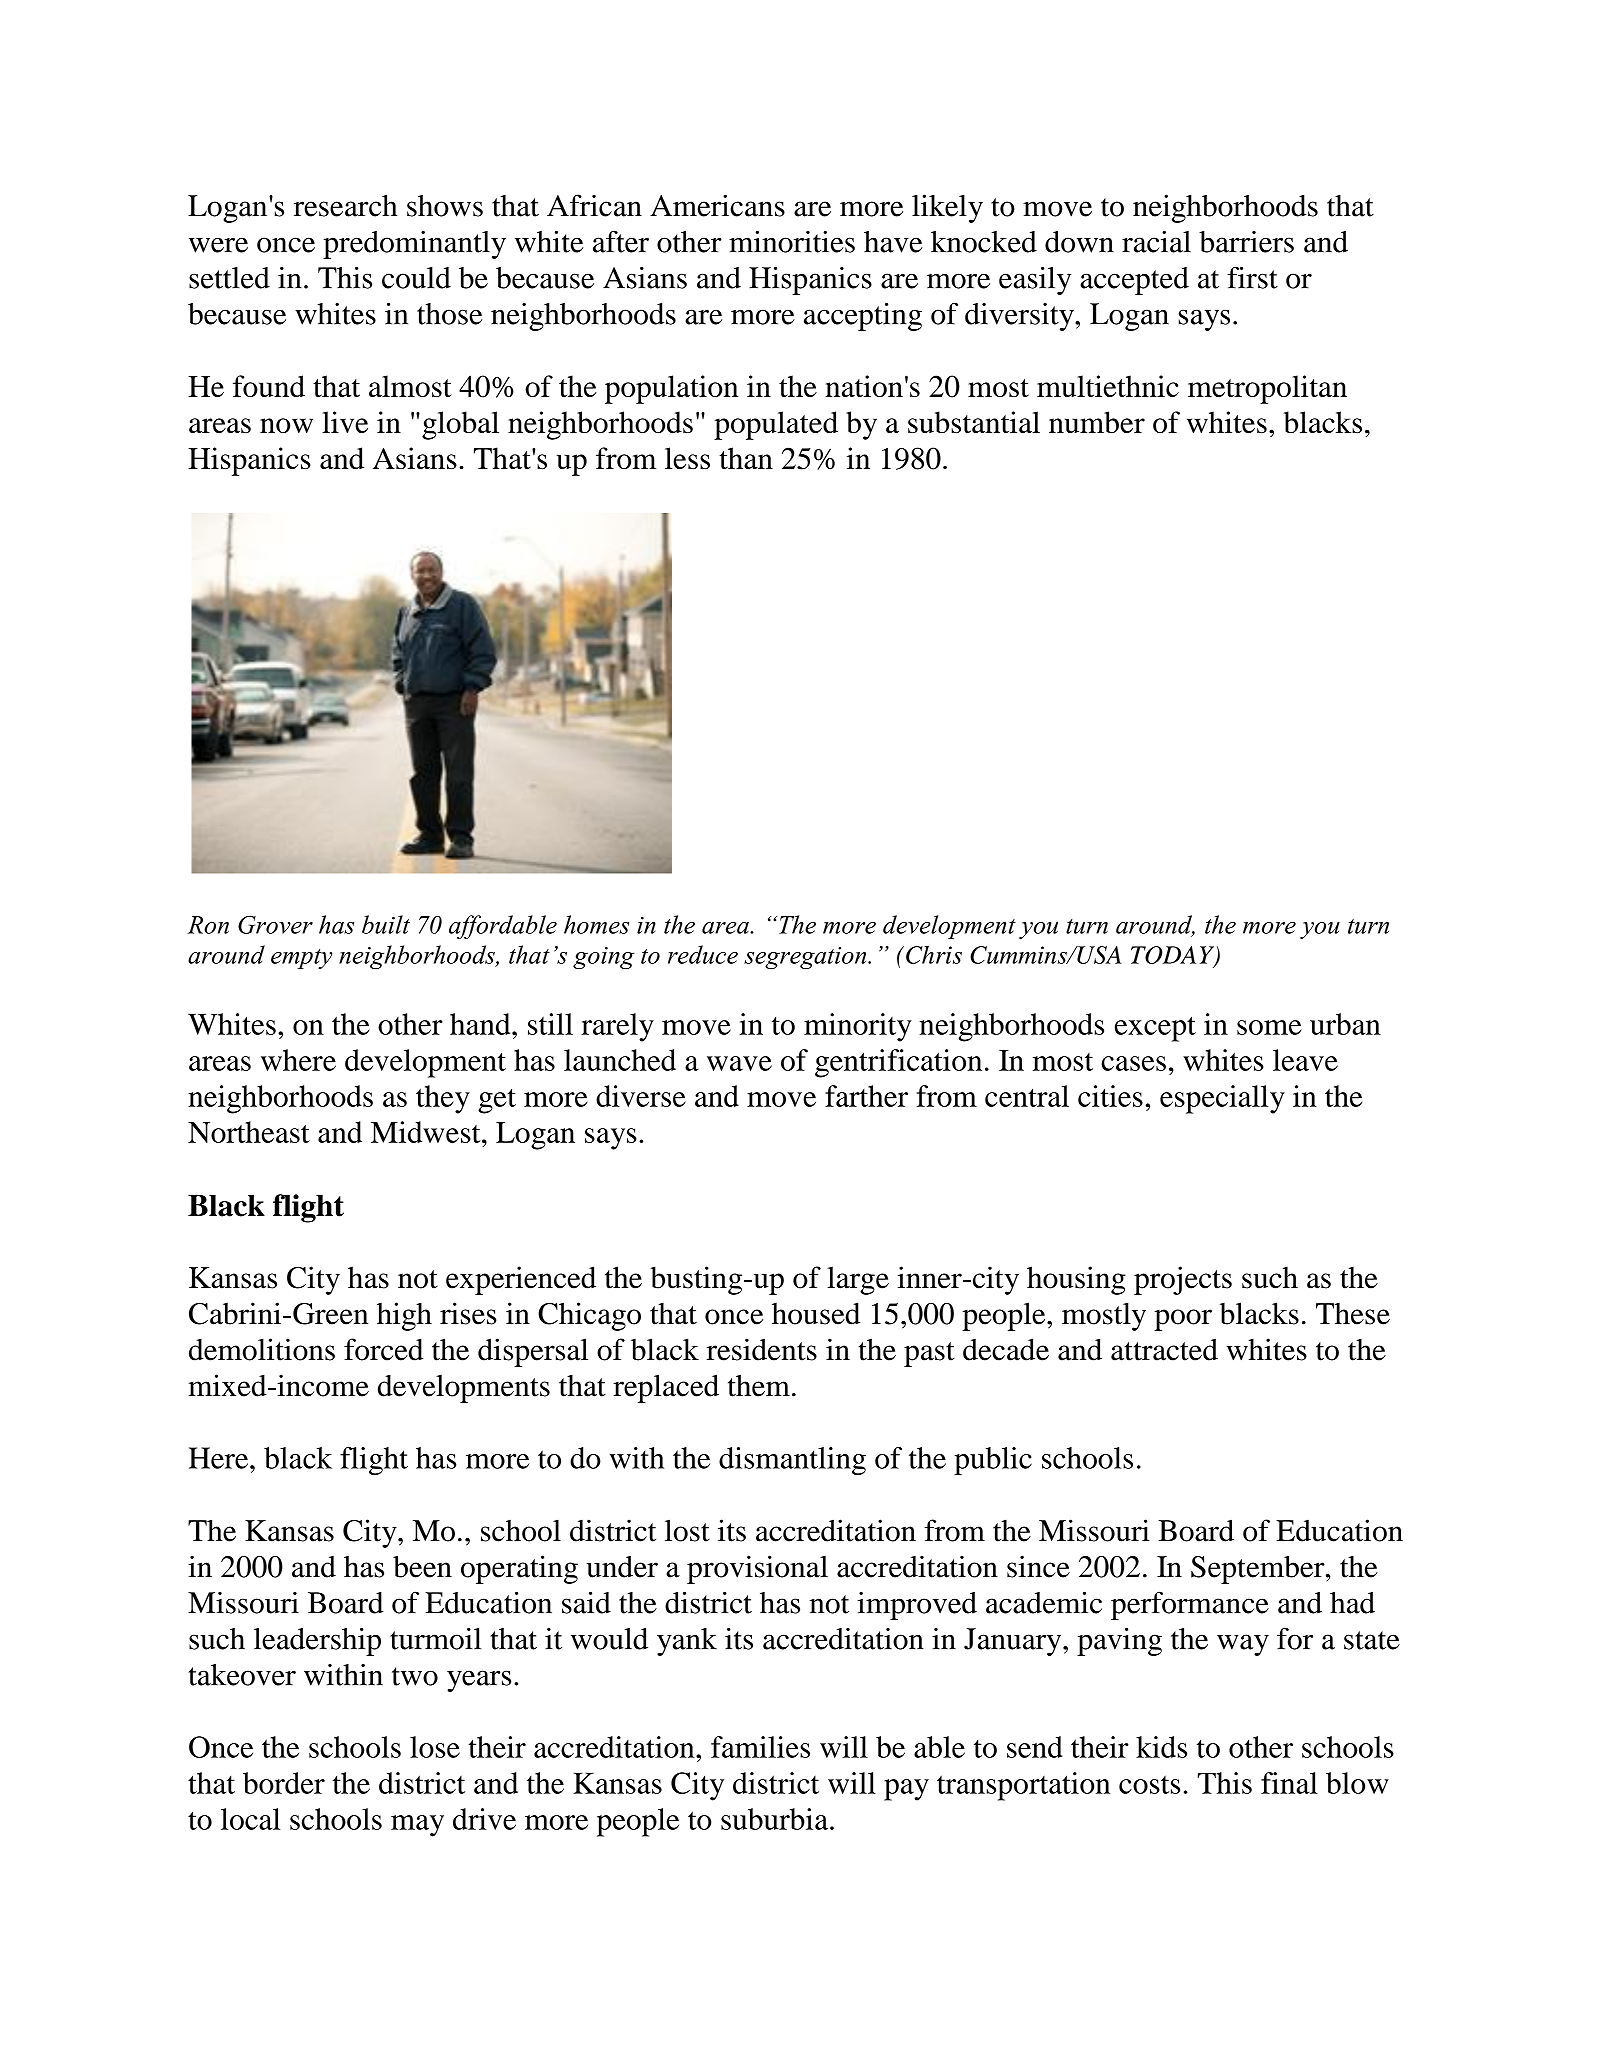 The width and height of the page is (1598, 2067). What do you see at coordinates (792, 241) in the page?
I see `minorities` at bounding box center [792, 241].
